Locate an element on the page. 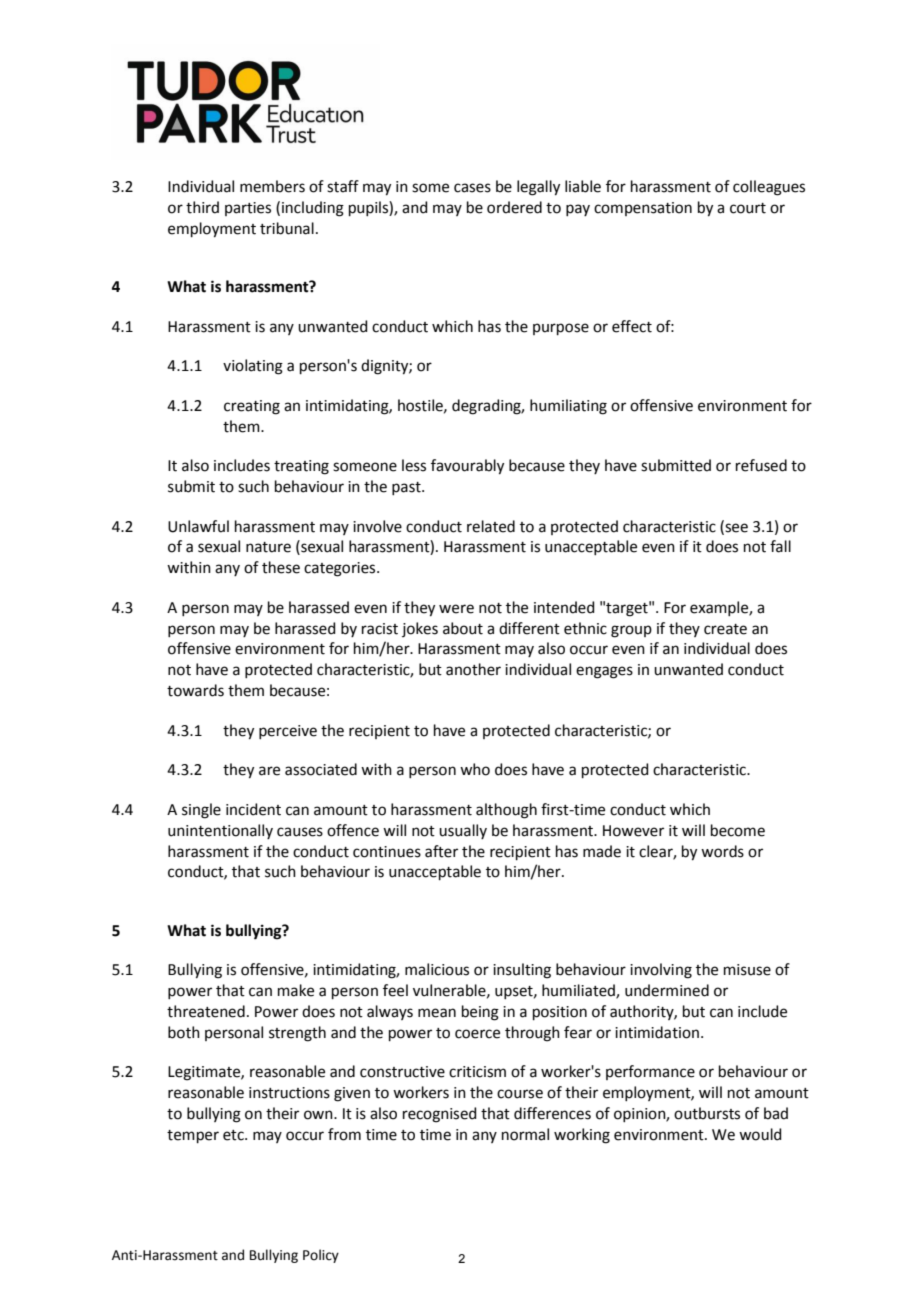  Policy is located at coordinates (321, 1256).
